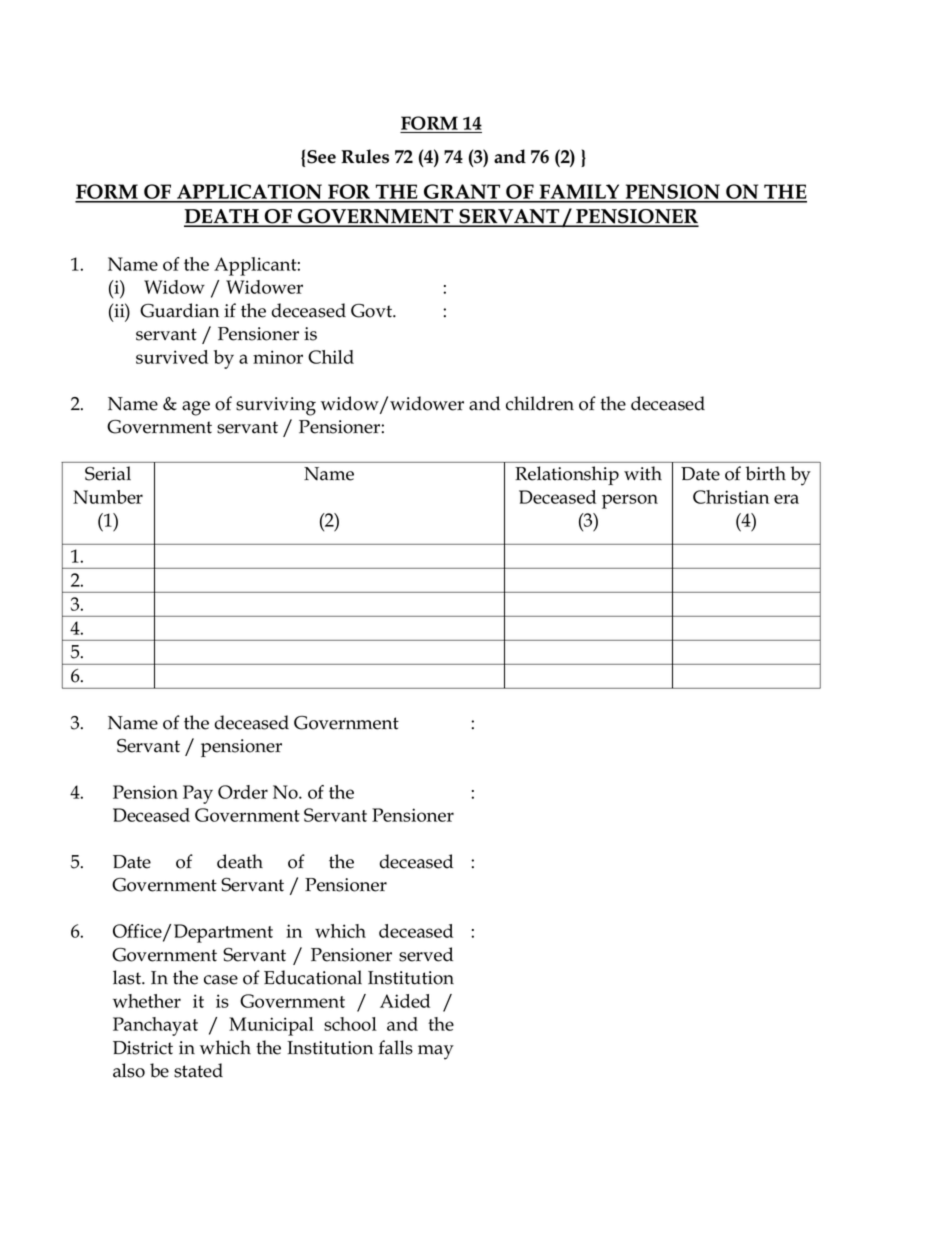  Describe the element at coordinates (108, 497) in the screenshot. I see `Number` at that location.
